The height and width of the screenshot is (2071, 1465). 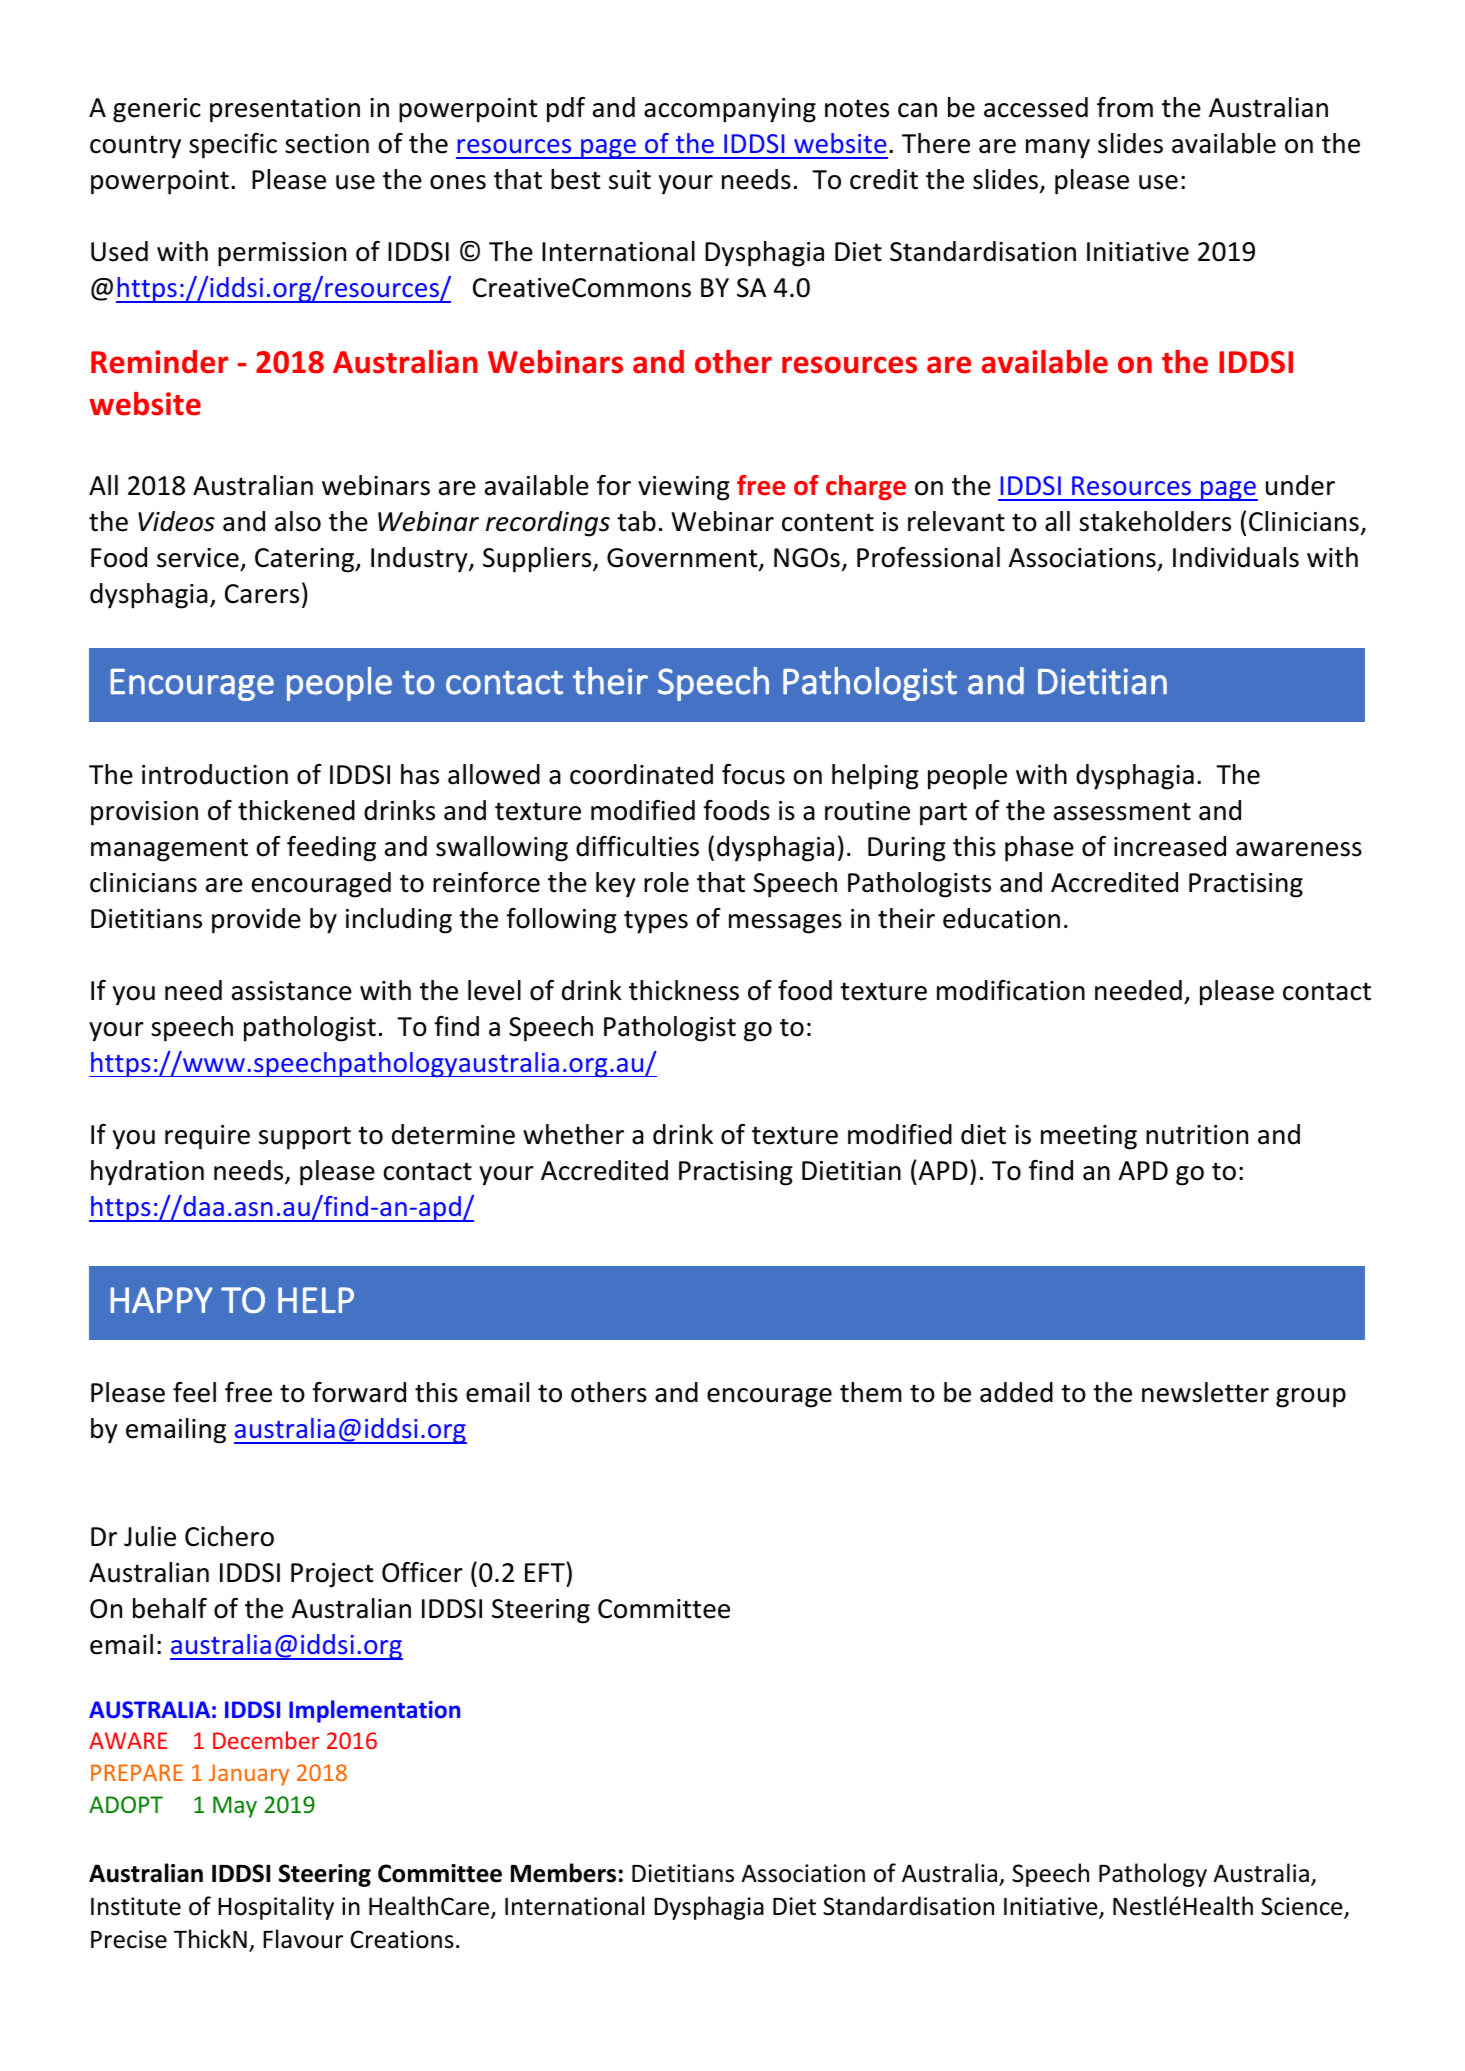 What do you see at coordinates (1122, 811) in the screenshot?
I see `assessment` at bounding box center [1122, 811].
